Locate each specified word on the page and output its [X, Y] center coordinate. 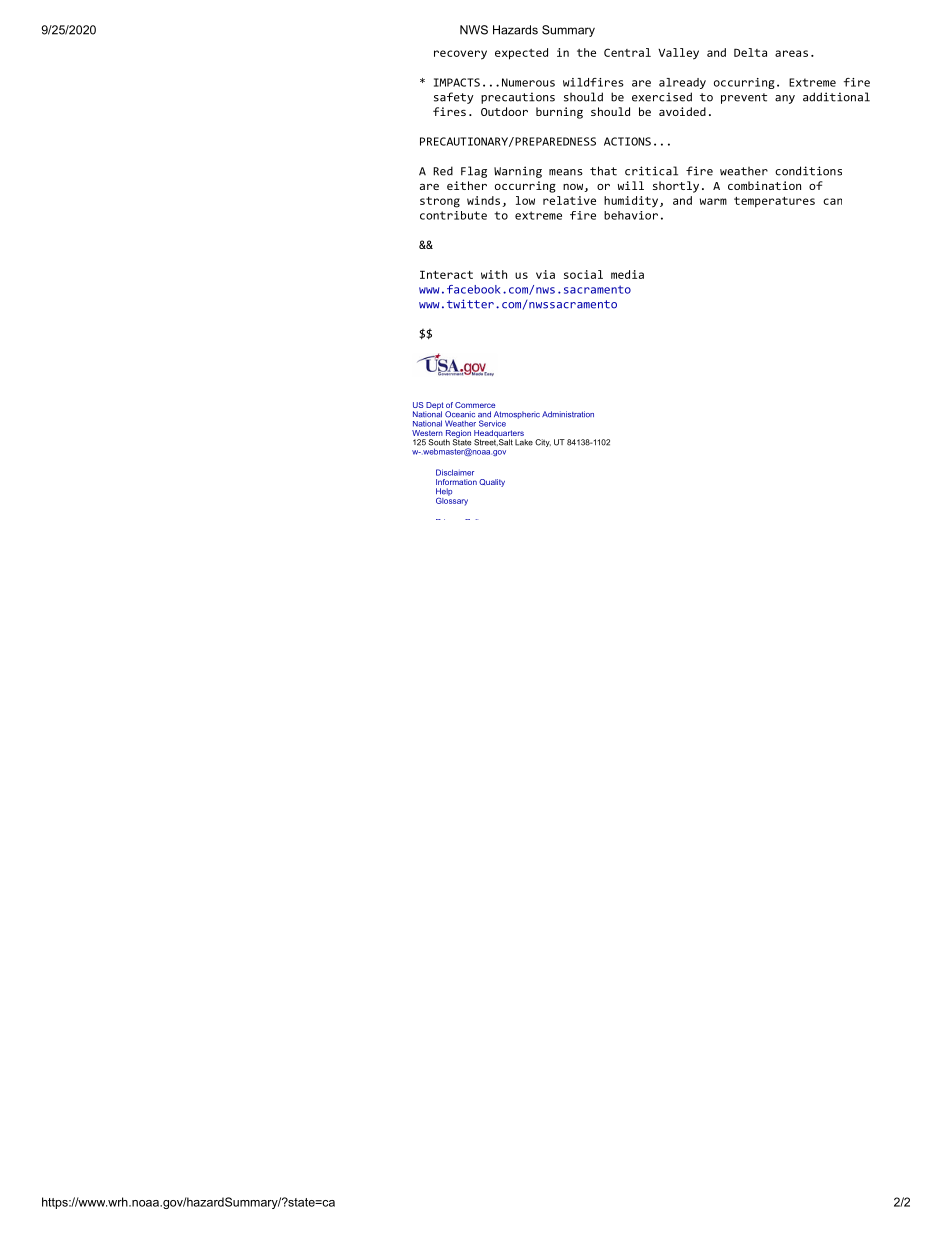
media [627, 274]
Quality [492, 483]
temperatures [774, 202]
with [494, 274]
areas [791, 53]
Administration [568, 414]
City [543, 443]
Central [627, 52]
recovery [460, 55]
